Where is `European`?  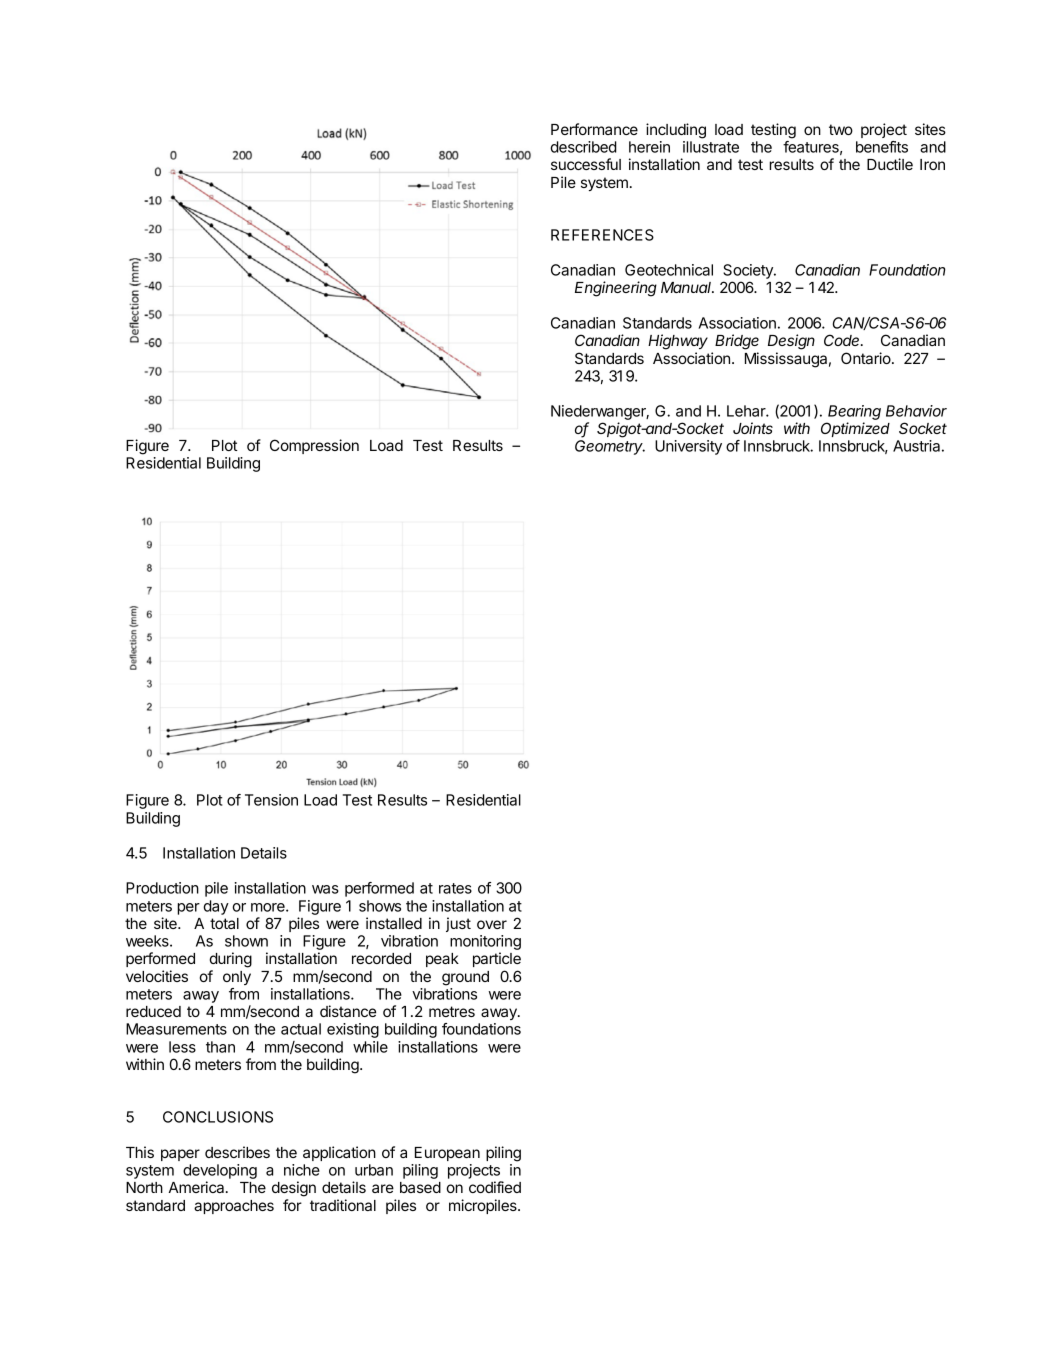
European is located at coordinates (447, 1154).
